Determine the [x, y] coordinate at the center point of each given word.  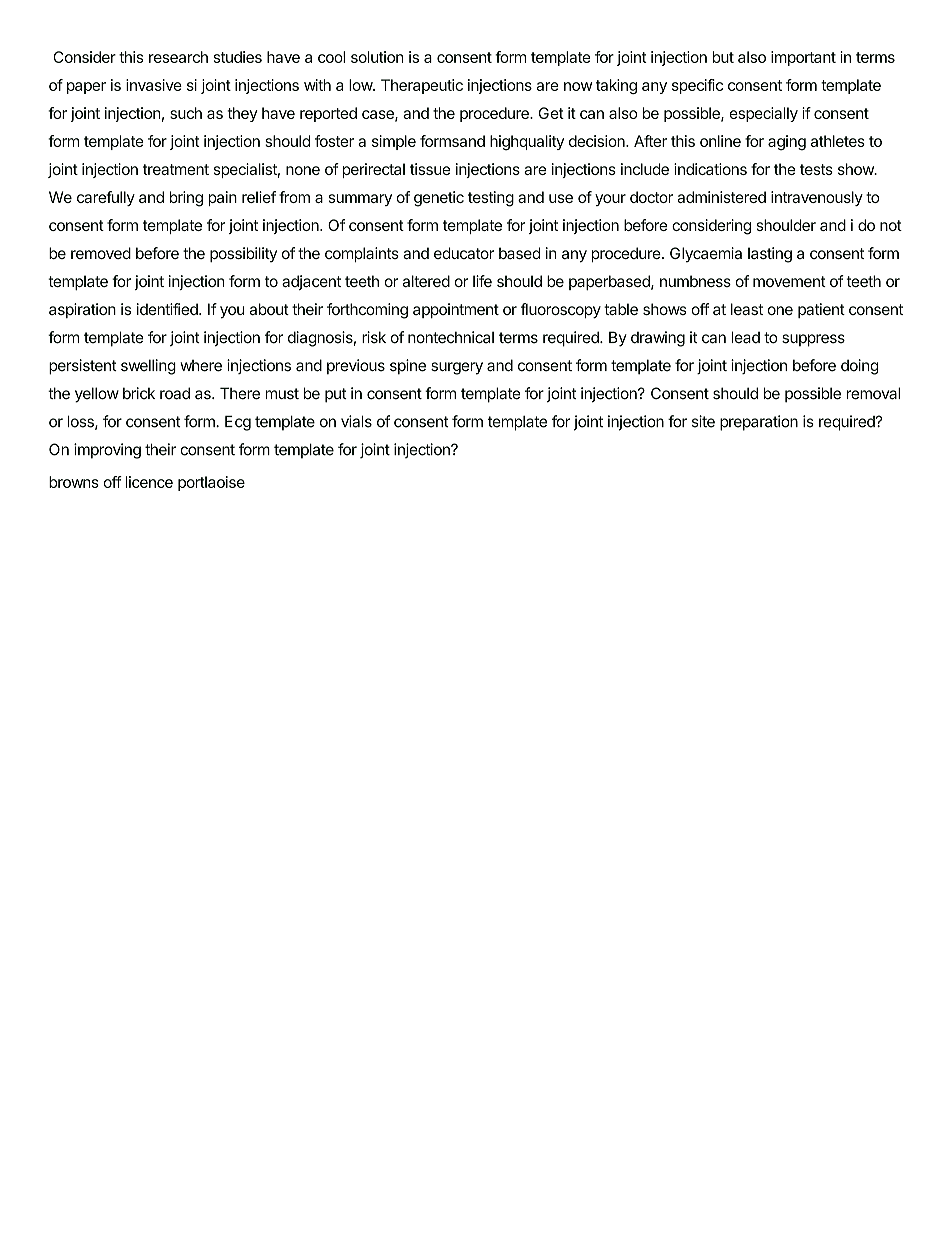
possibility [243, 254]
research [178, 57]
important [803, 58]
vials [356, 421]
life [482, 281]
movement [789, 281]
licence [149, 482]
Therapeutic [422, 86]
